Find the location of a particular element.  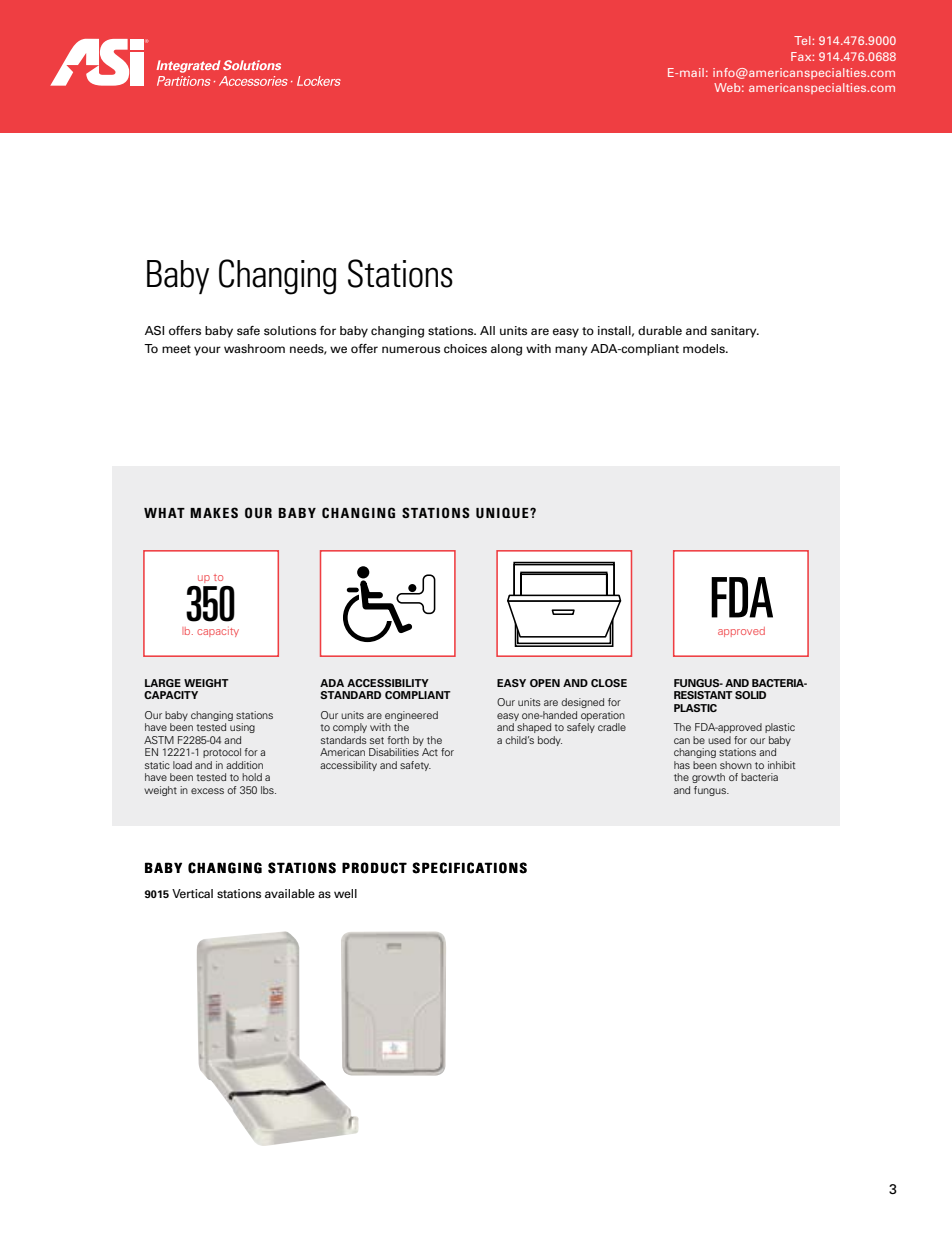

Tel is located at coordinates (802, 40).
